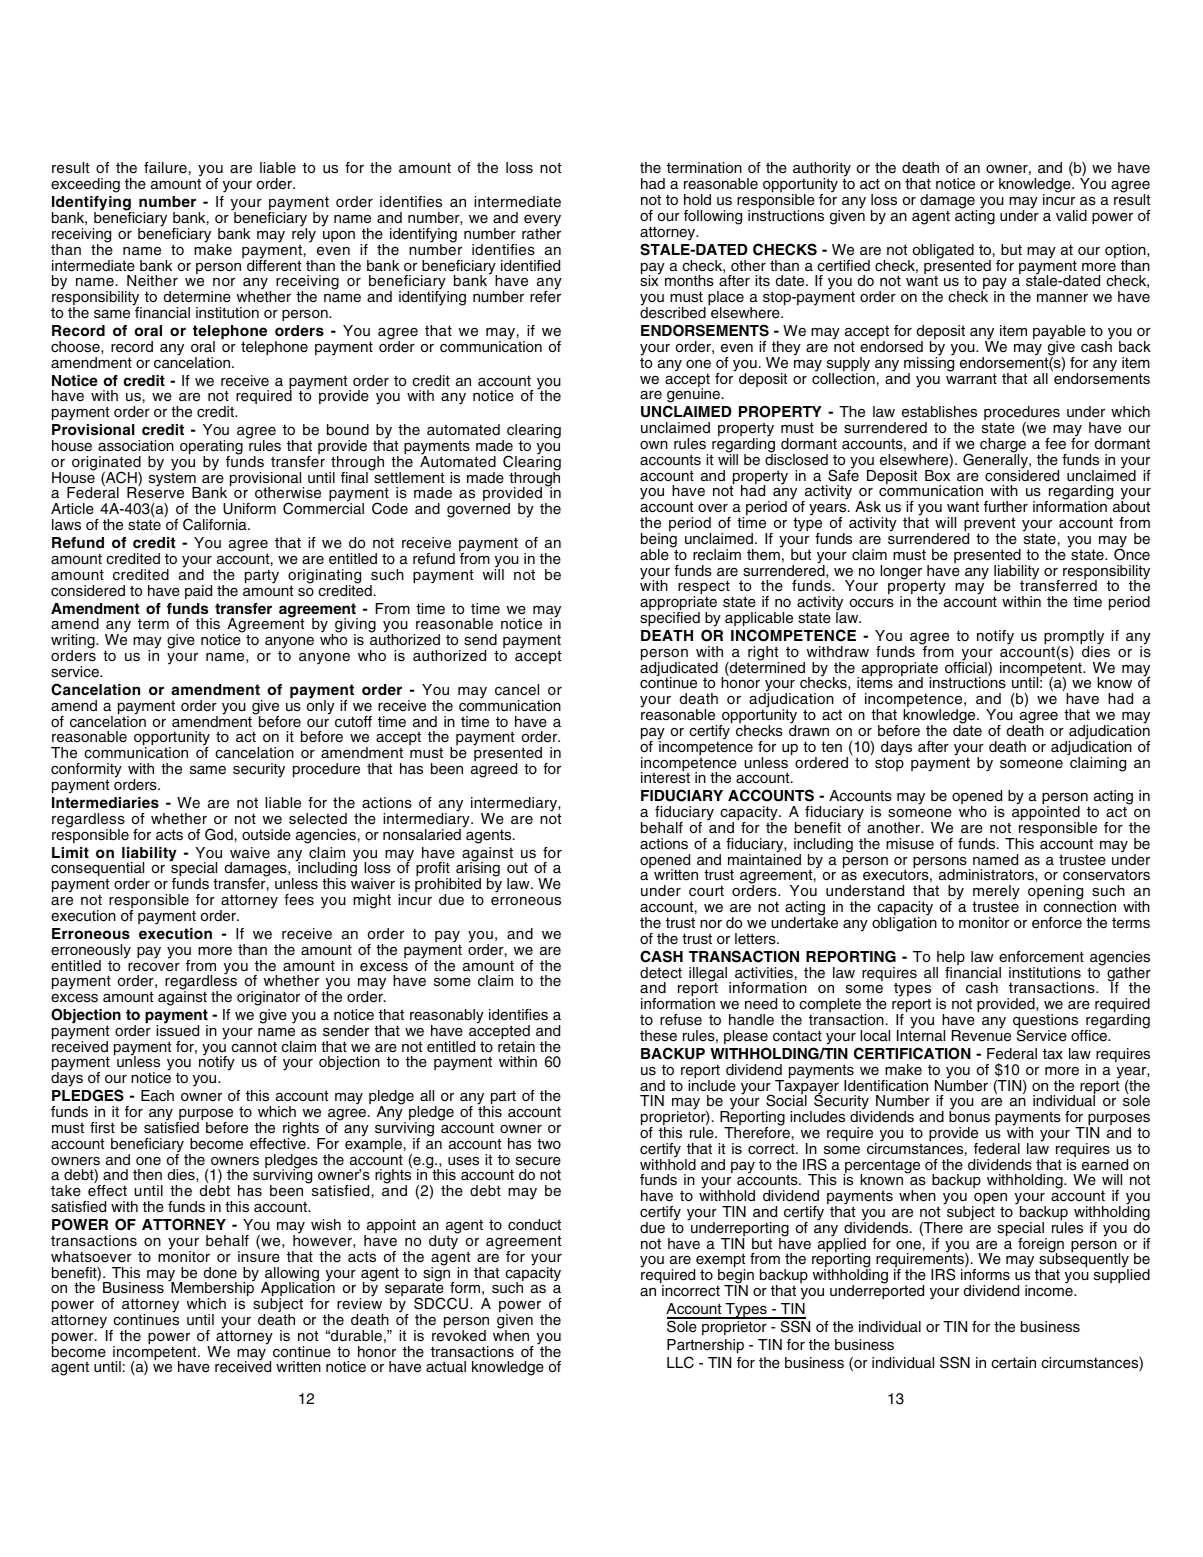 The height and width of the screenshot is (1557, 1203). I want to click on failure, so click(165, 167).
